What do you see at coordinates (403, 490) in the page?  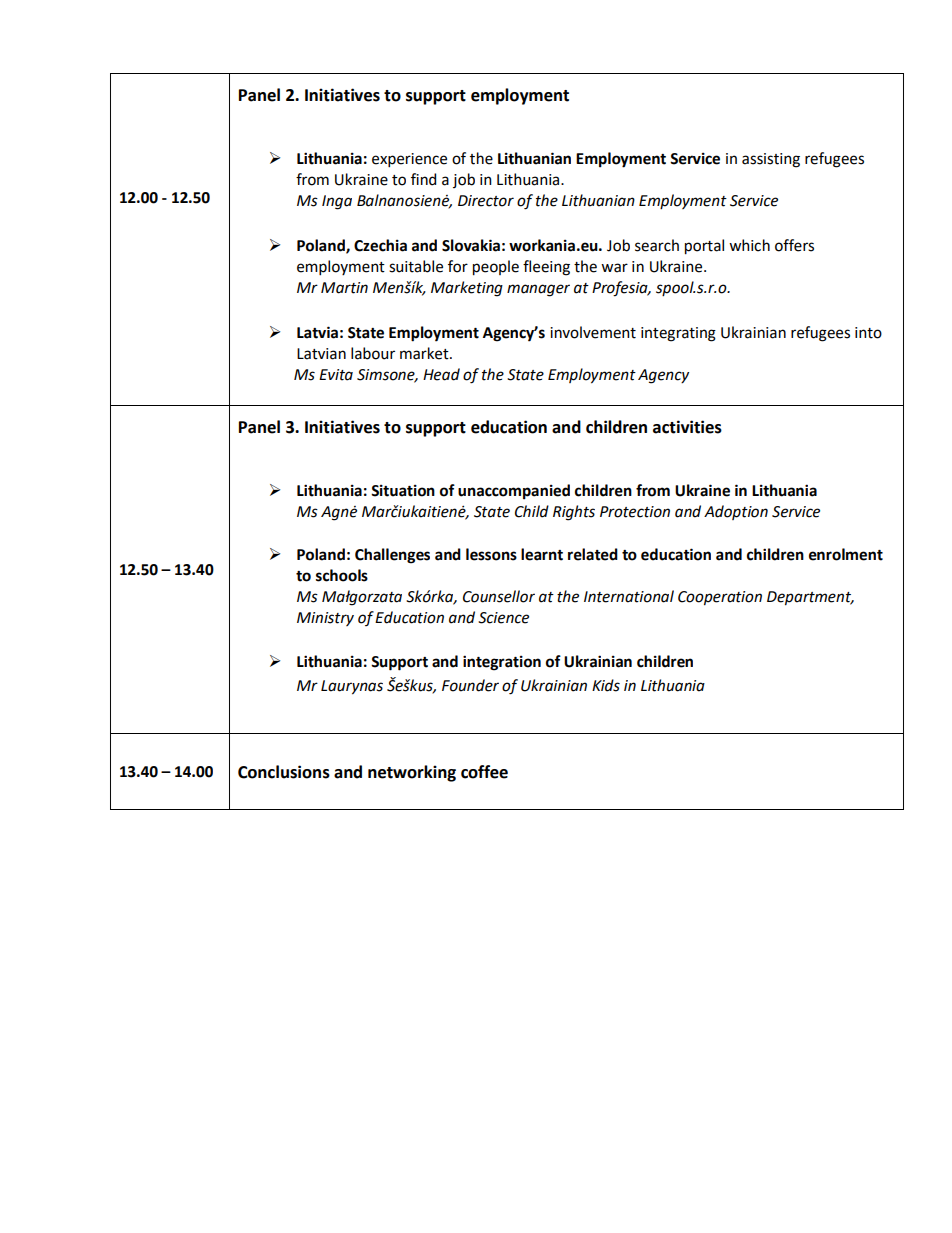 I see `Situation` at bounding box center [403, 490].
